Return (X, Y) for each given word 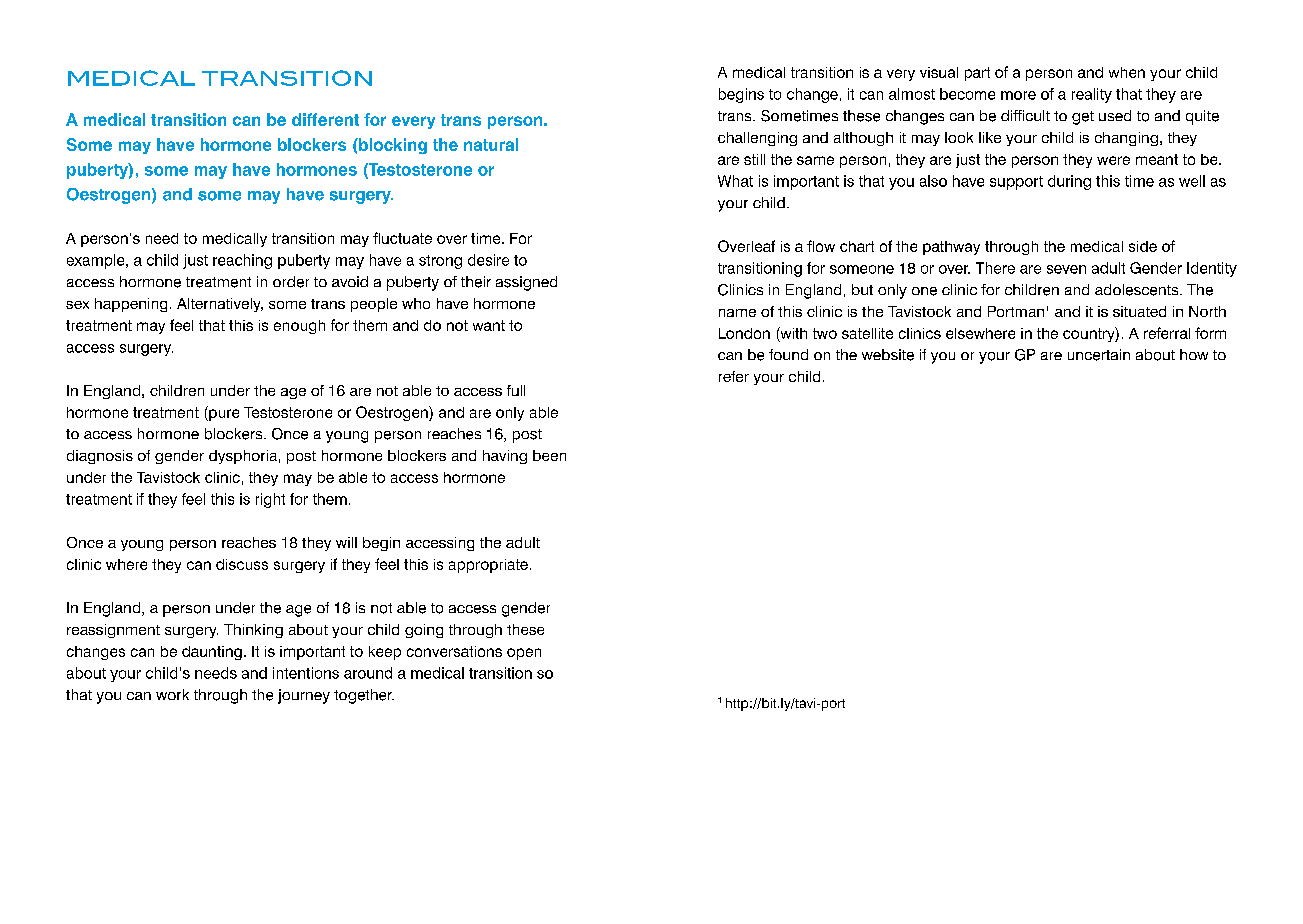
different (325, 119)
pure (223, 415)
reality (1092, 95)
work (172, 694)
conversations (454, 651)
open (524, 654)
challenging (757, 139)
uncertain (1099, 355)
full (516, 390)
